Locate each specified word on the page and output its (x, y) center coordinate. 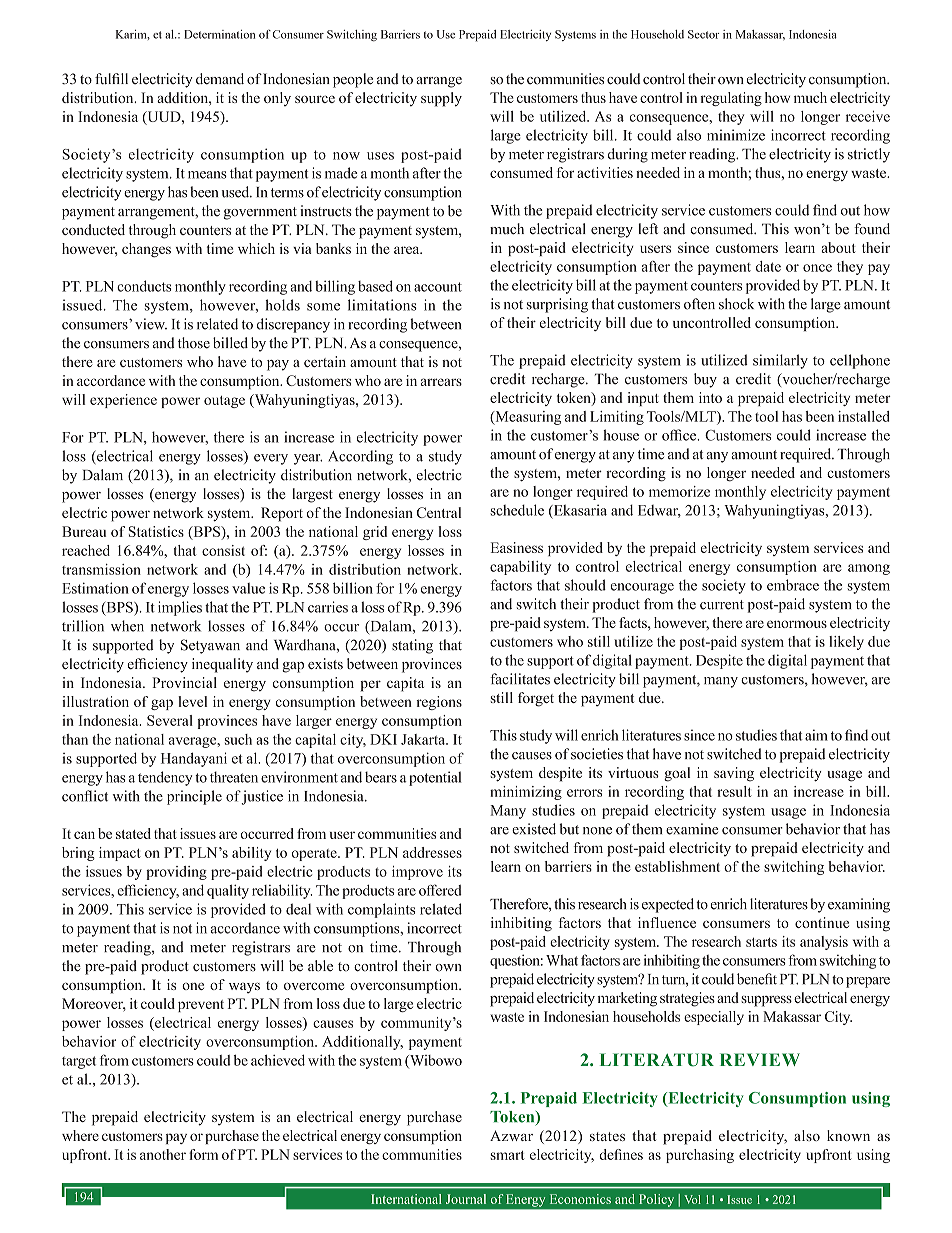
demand (220, 79)
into (710, 397)
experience (123, 401)
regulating (731, 99)
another (163, 1154)
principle (194, 797)
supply (441, 99)
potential (435, 778)
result (734, 791)
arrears (441, 382)
